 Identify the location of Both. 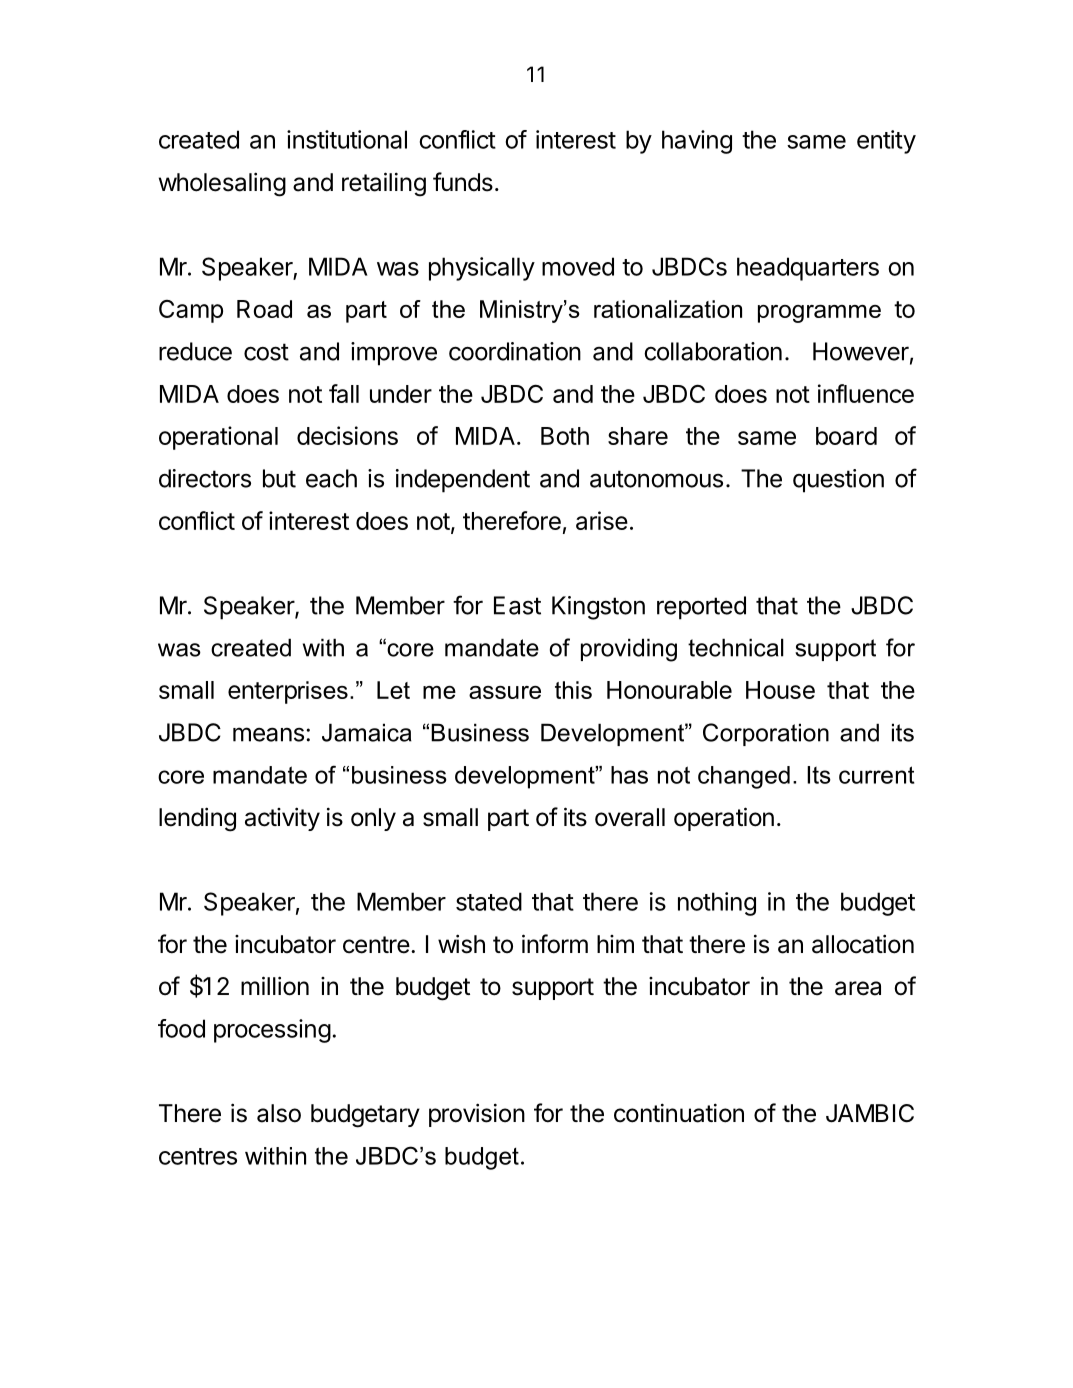
(565, 436).
